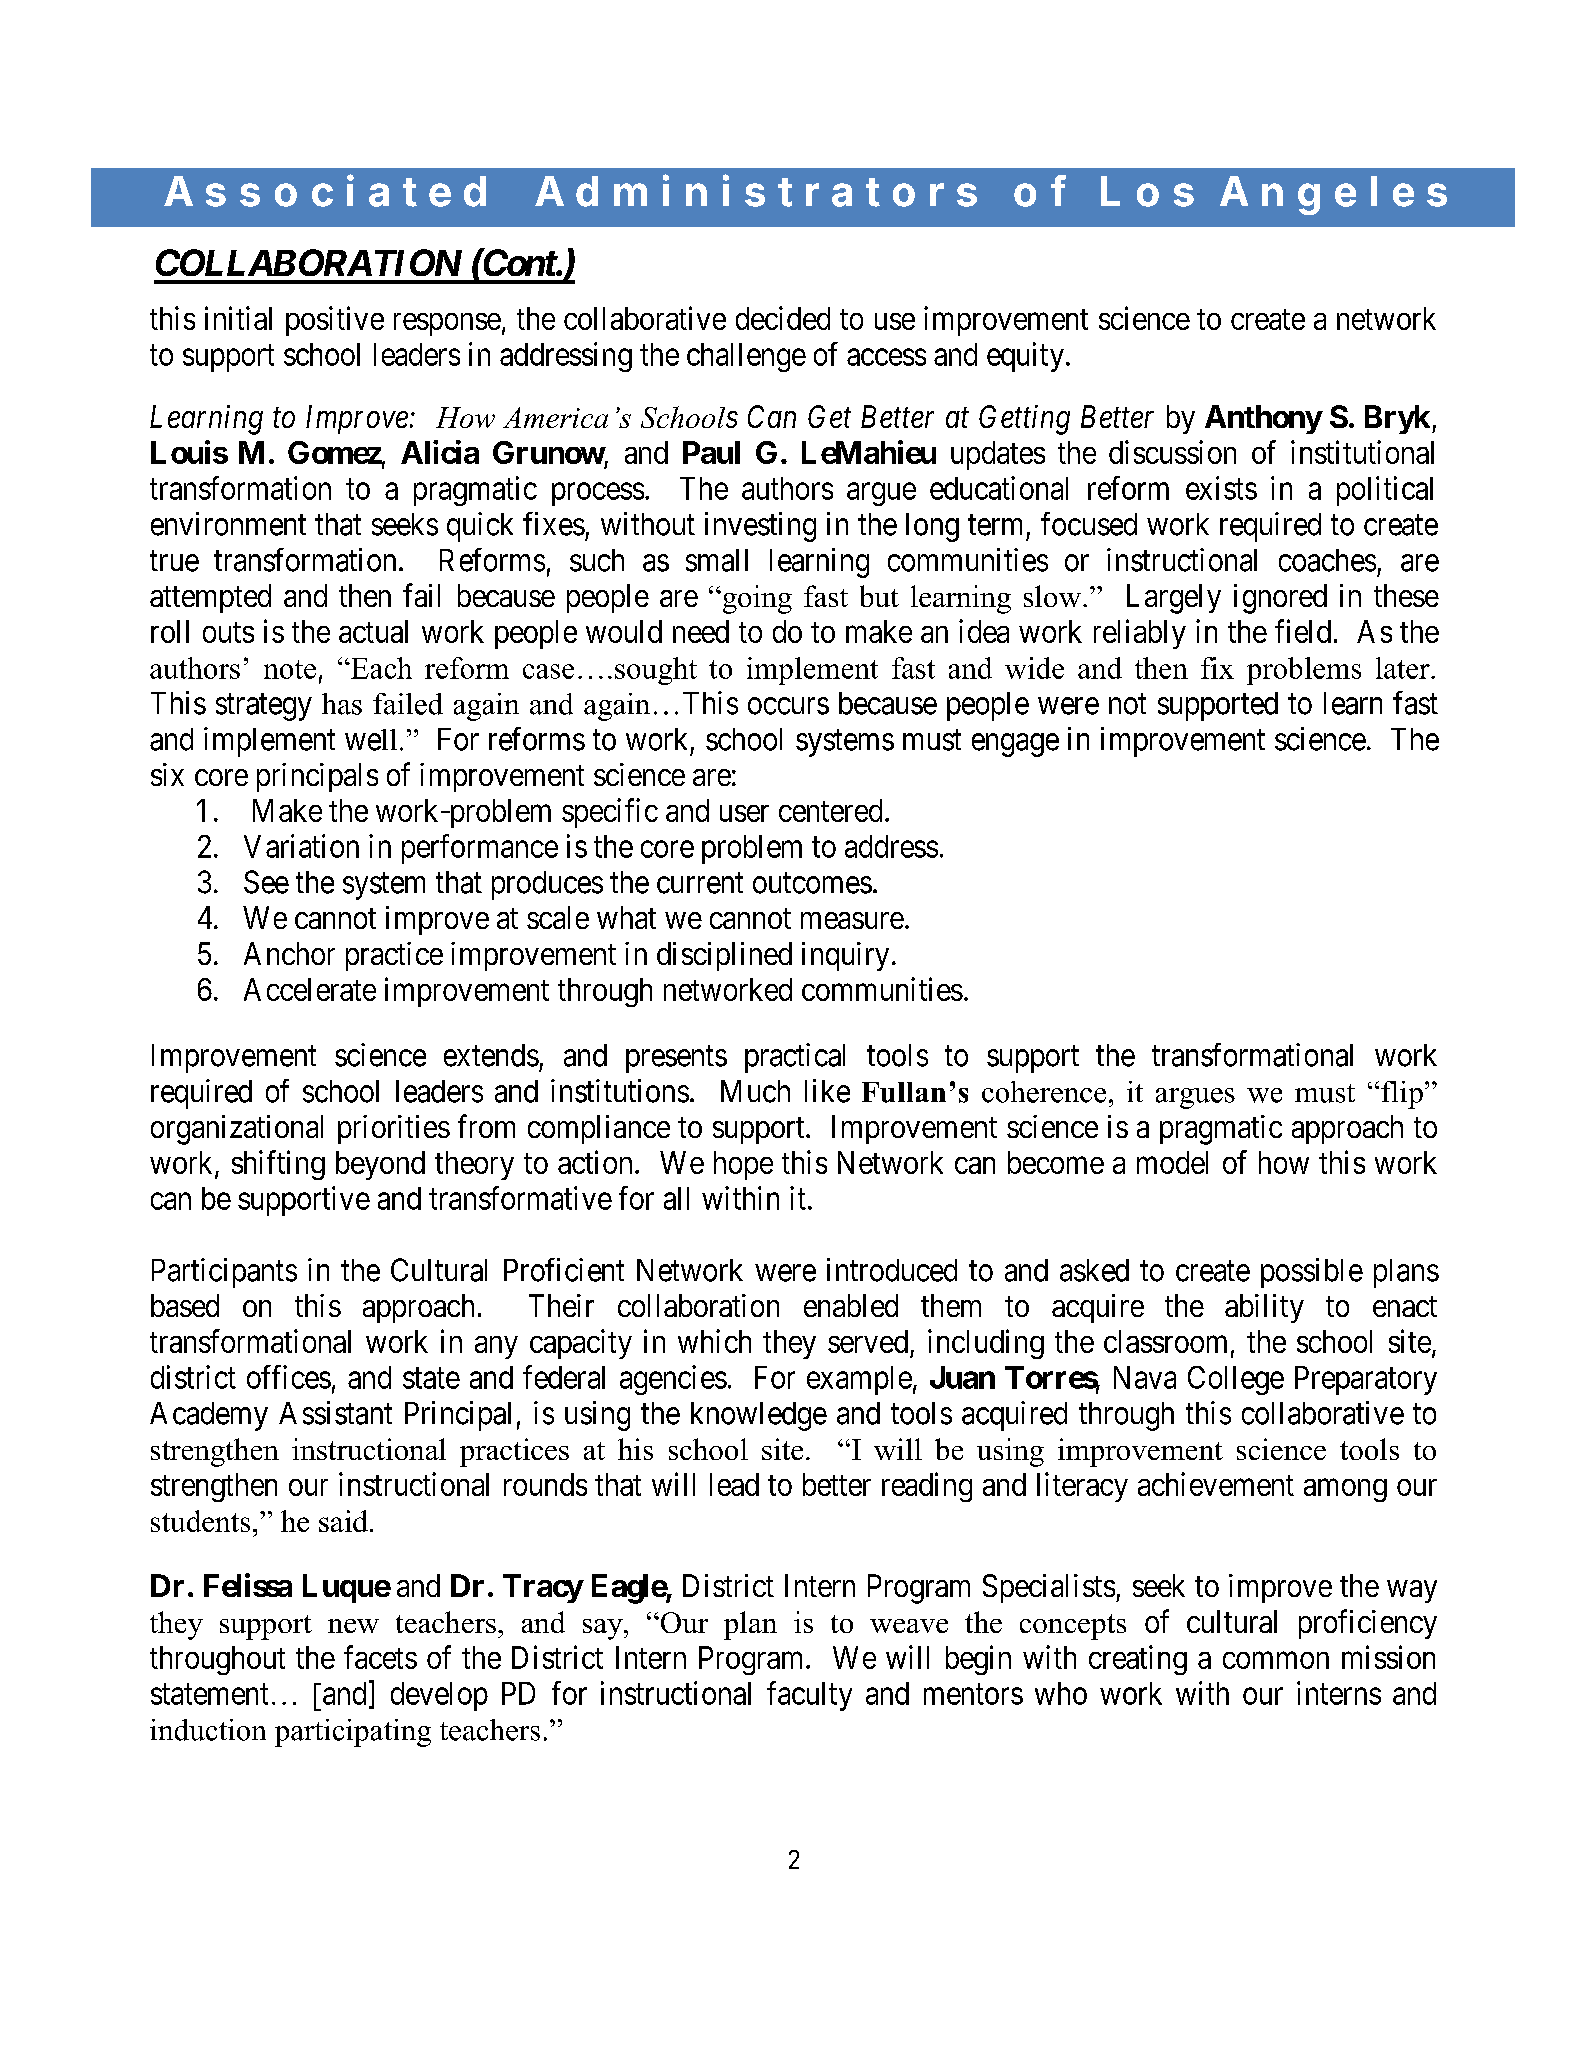 The height and width of the screenshot is (2054, 1587). I want to click on participating, so click(353, 1733).
